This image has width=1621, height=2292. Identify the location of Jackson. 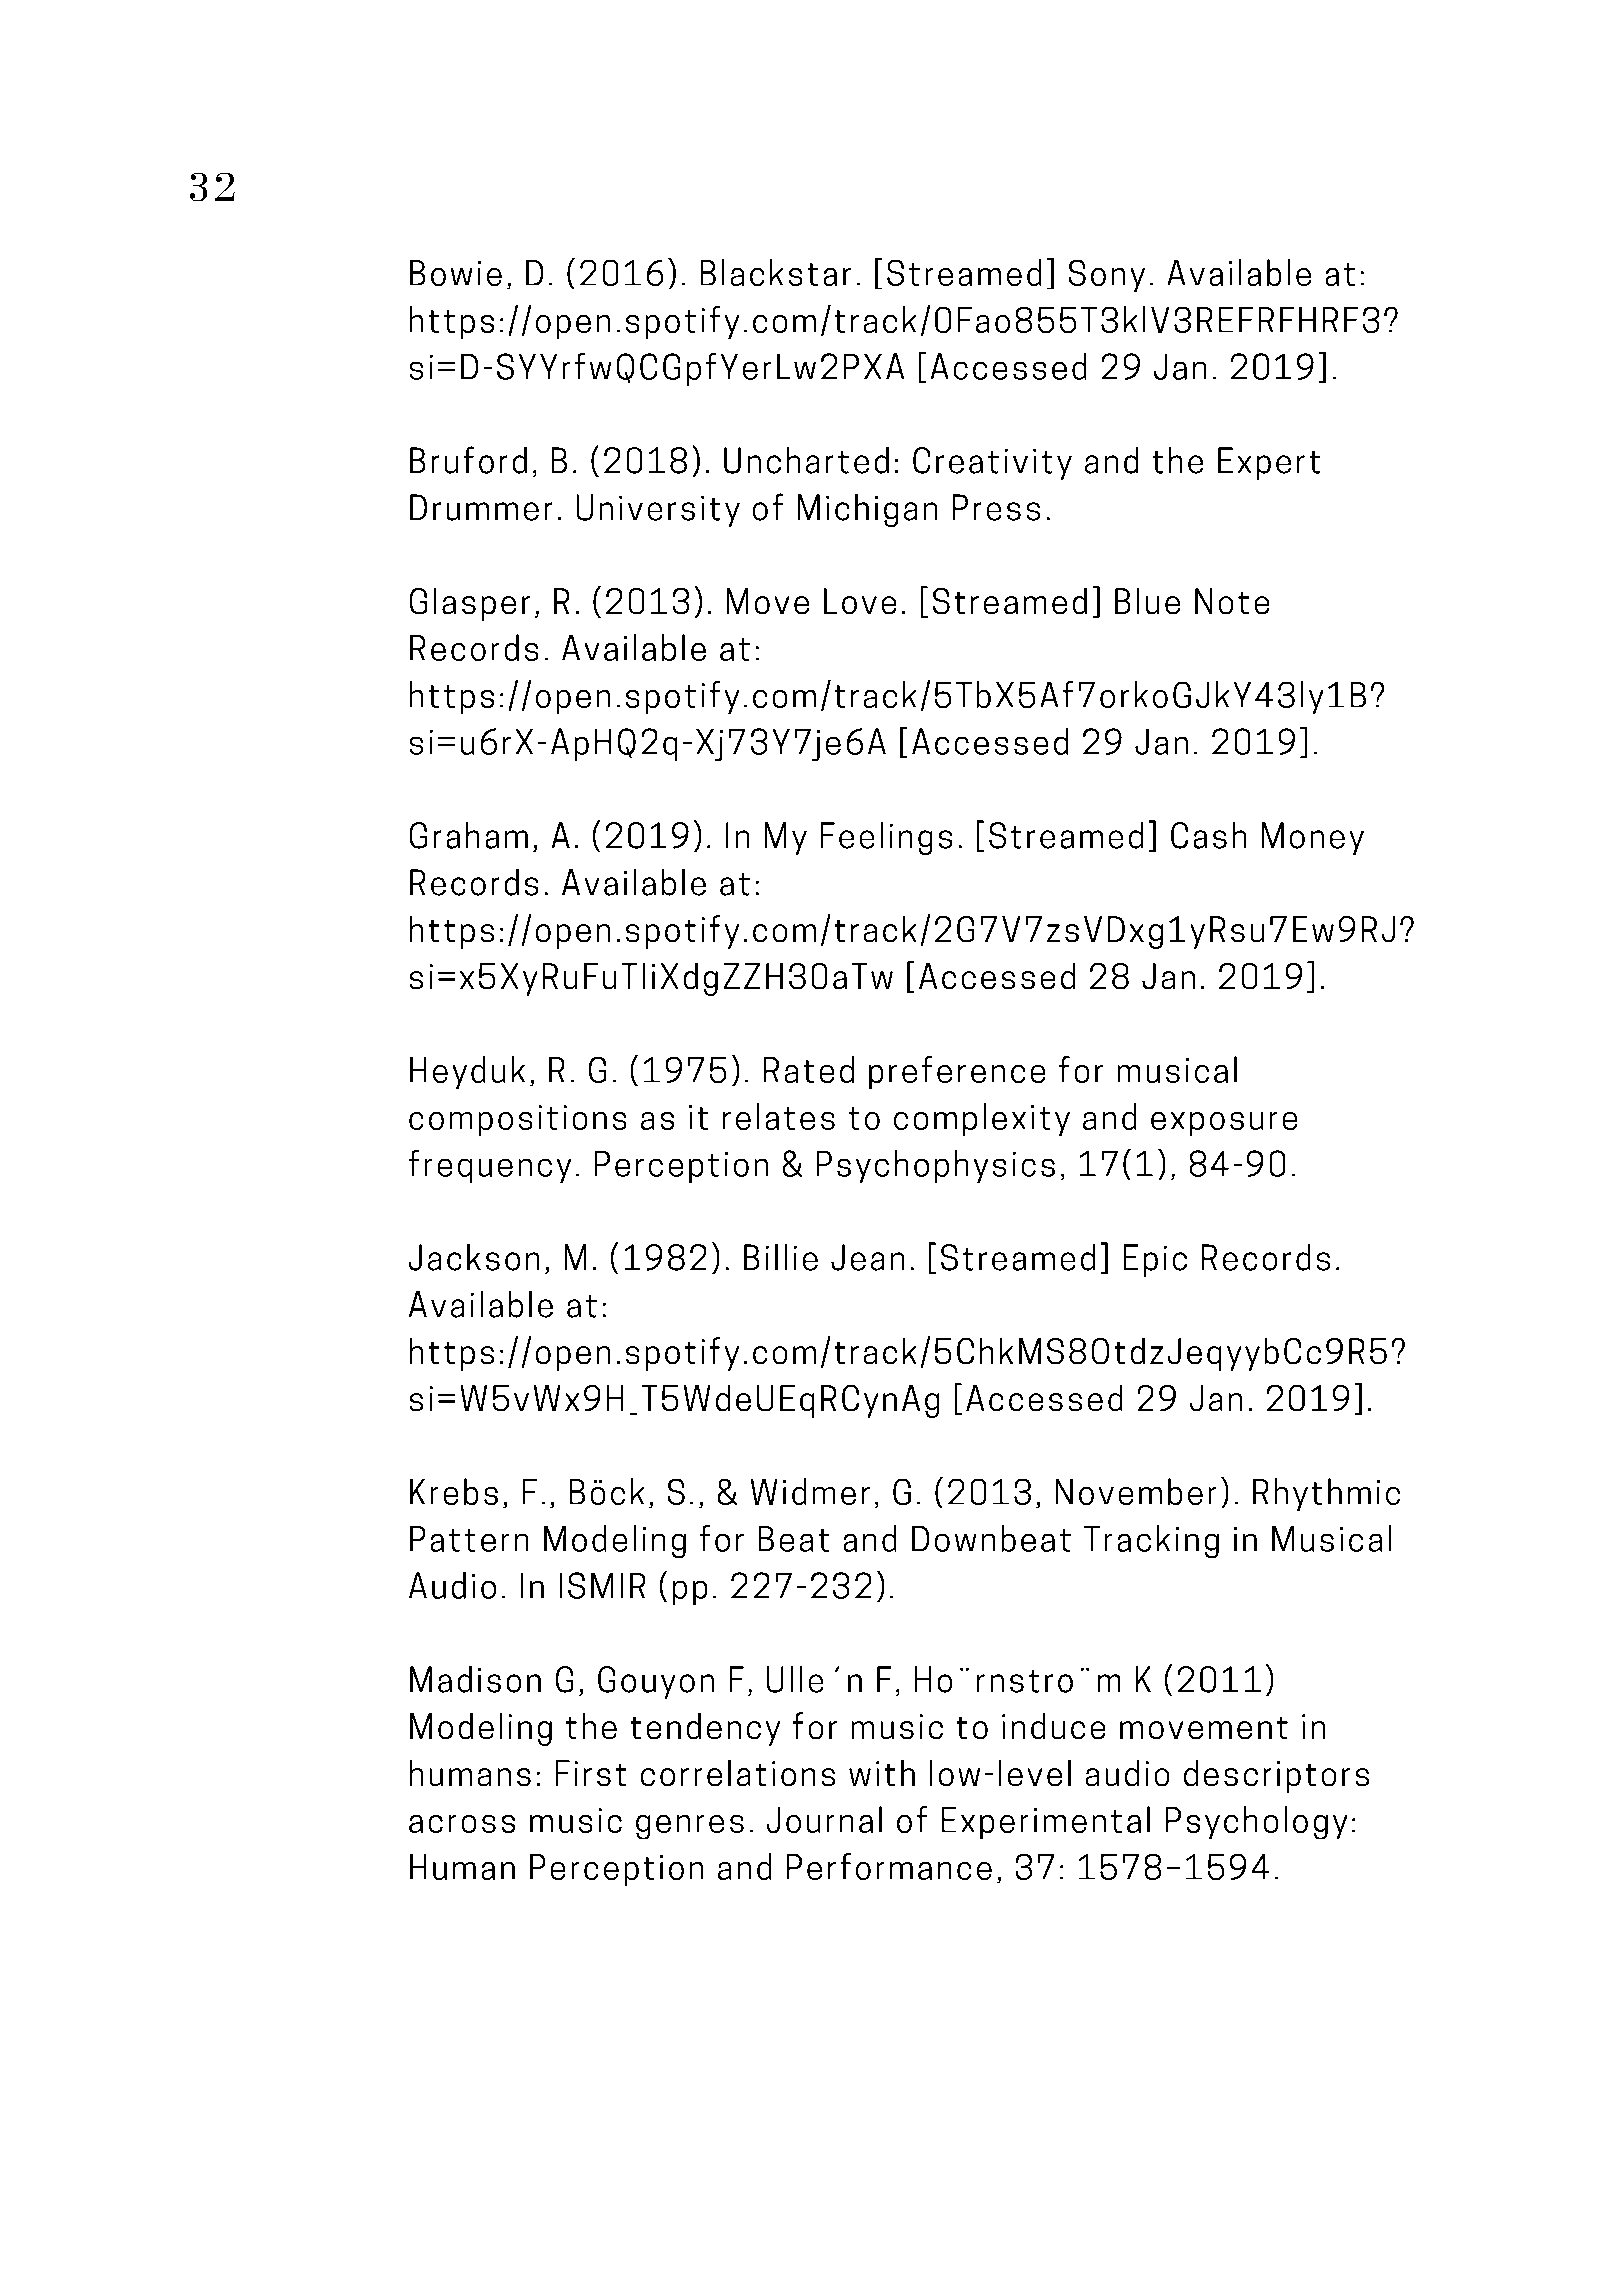
(474, 1257).
